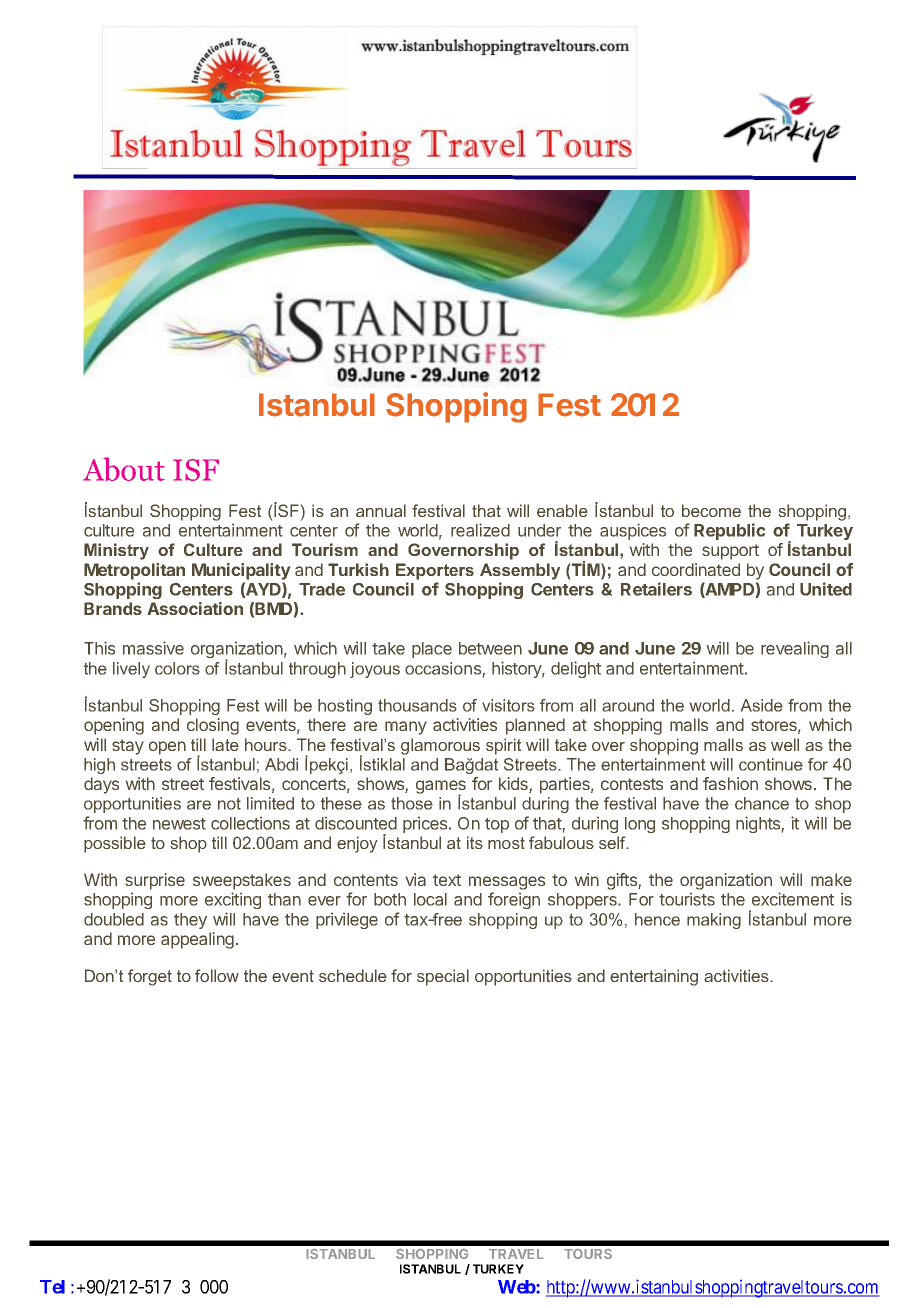 Image resolution: width=924 pixels, height=1308 pixels. What do you see at coordinates (714, 921) in the image?
I see `making` at bounding box center [714, 921].
